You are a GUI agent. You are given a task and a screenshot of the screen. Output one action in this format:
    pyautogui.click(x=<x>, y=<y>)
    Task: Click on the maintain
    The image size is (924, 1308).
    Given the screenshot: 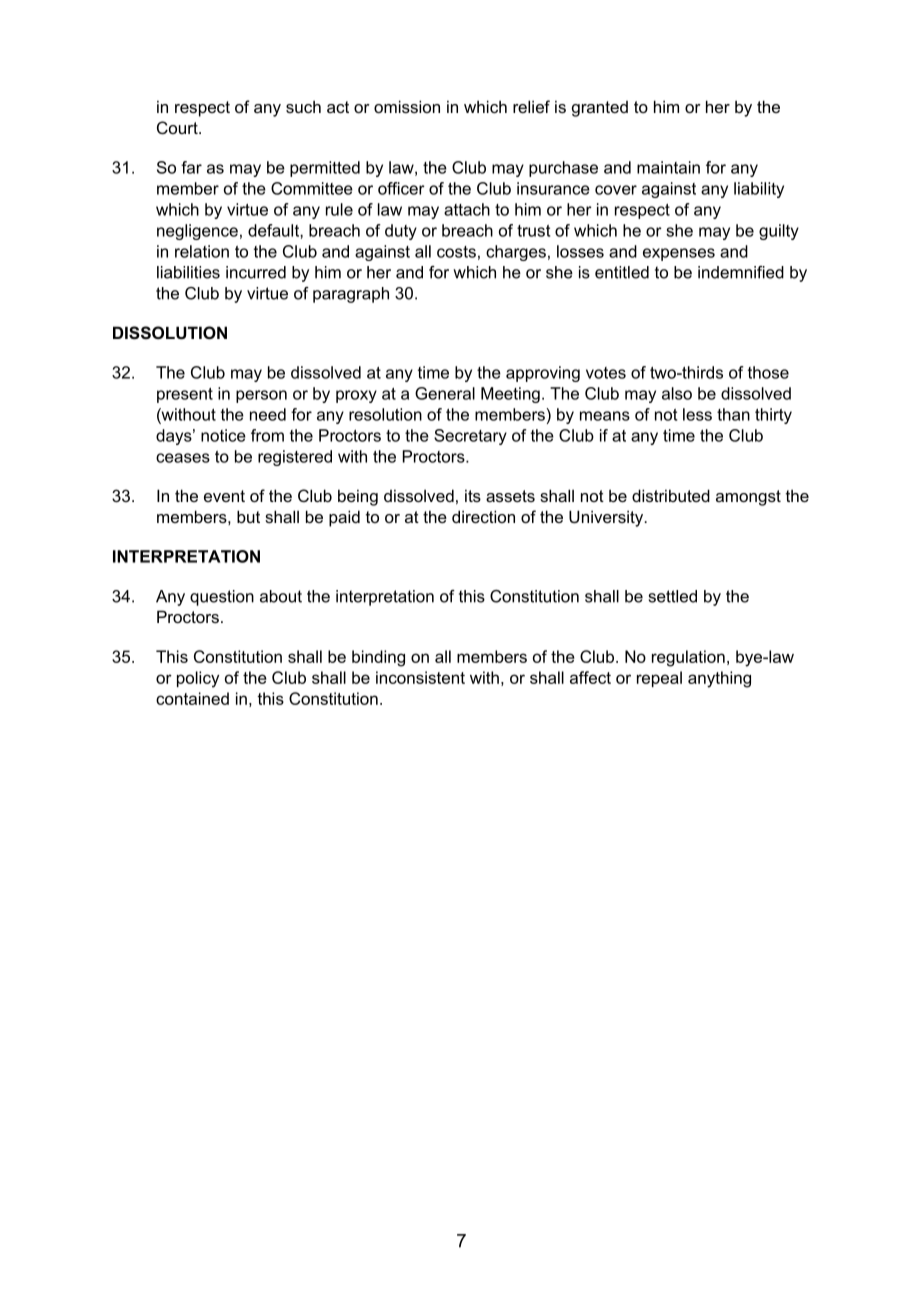 What is the action you would take?
    pyautogui.click(x=668, y=167)
